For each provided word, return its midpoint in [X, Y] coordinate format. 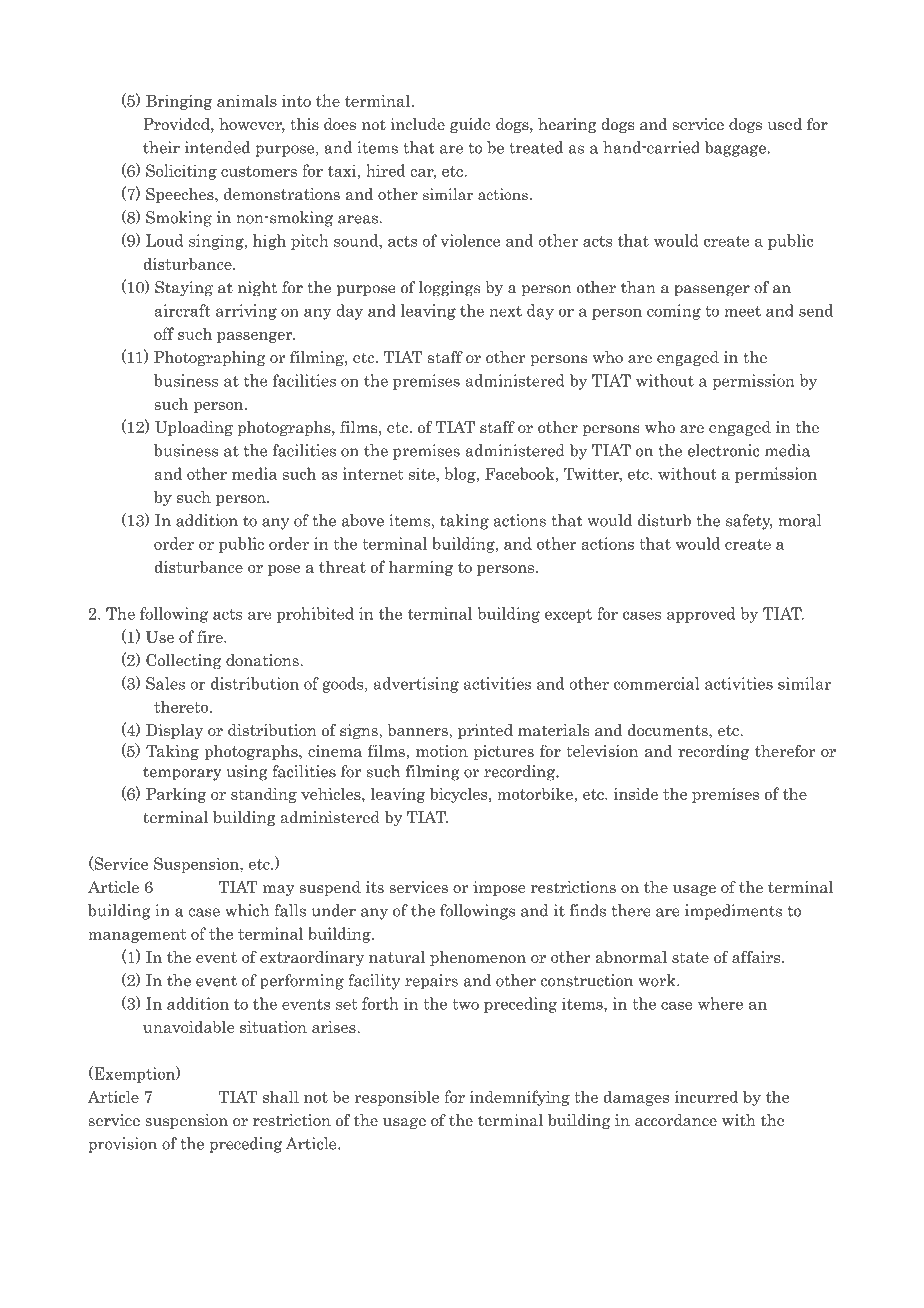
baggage [736, 149]
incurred [706, 1096]
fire [211, 636]
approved [701, 615]
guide [470, 125]
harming [421, 568]
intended [217, 147]
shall [281, 1096]
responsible [396, 1098]
